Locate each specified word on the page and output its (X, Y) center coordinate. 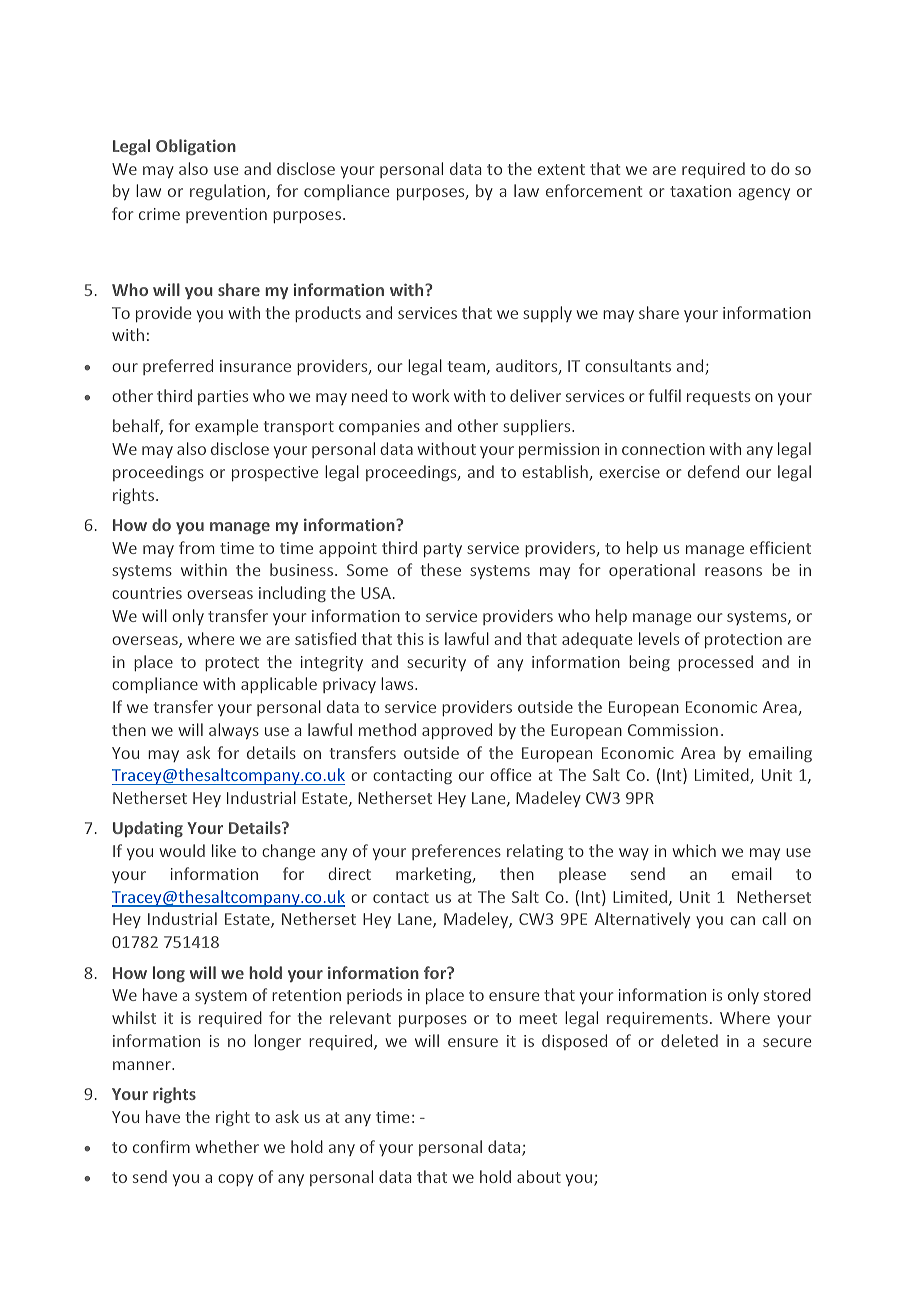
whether (227, 1146)
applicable (279, 685)
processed (715, 663)
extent (561, 169)
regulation (227, 192)
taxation (700, 191)
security (436, 663)
